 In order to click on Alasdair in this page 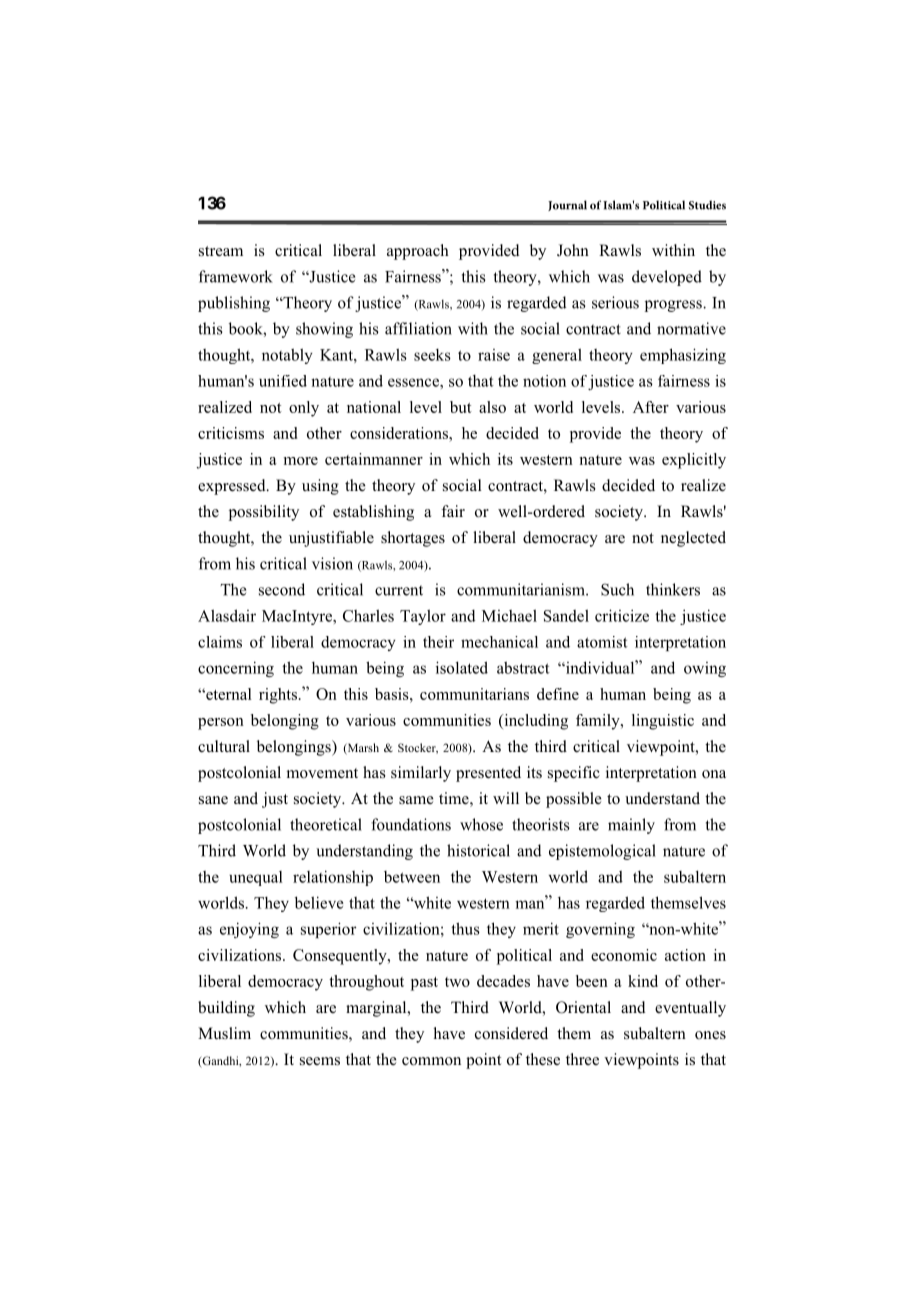, I will do `click(227, 615)`.
